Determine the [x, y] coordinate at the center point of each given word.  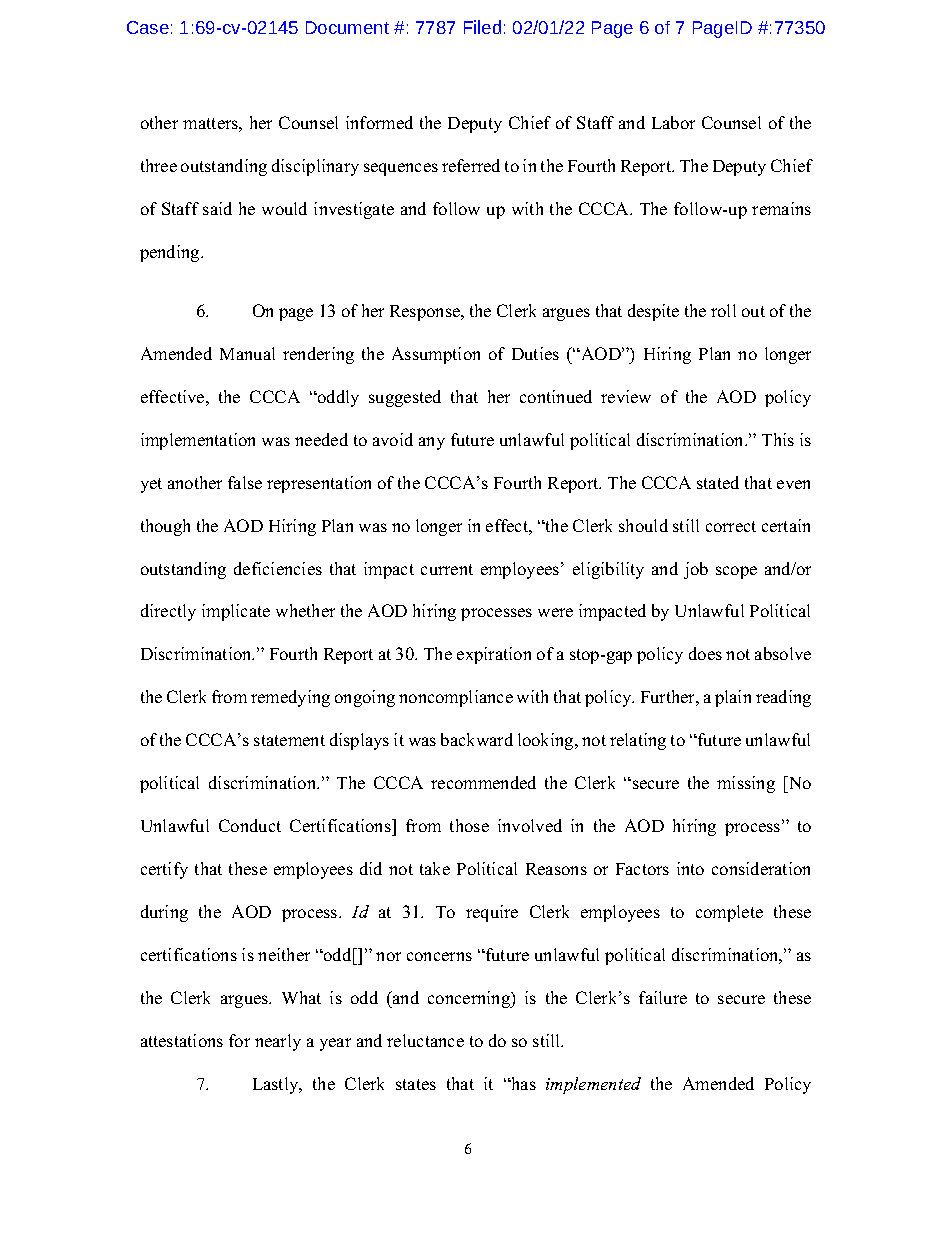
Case [148, 27]
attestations [182, 1040]
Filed [482, 27]
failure [663, 997]
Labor [673, 122]
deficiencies [278, 568]
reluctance [425, 1040]
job [696, 570]
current [447, 569]
